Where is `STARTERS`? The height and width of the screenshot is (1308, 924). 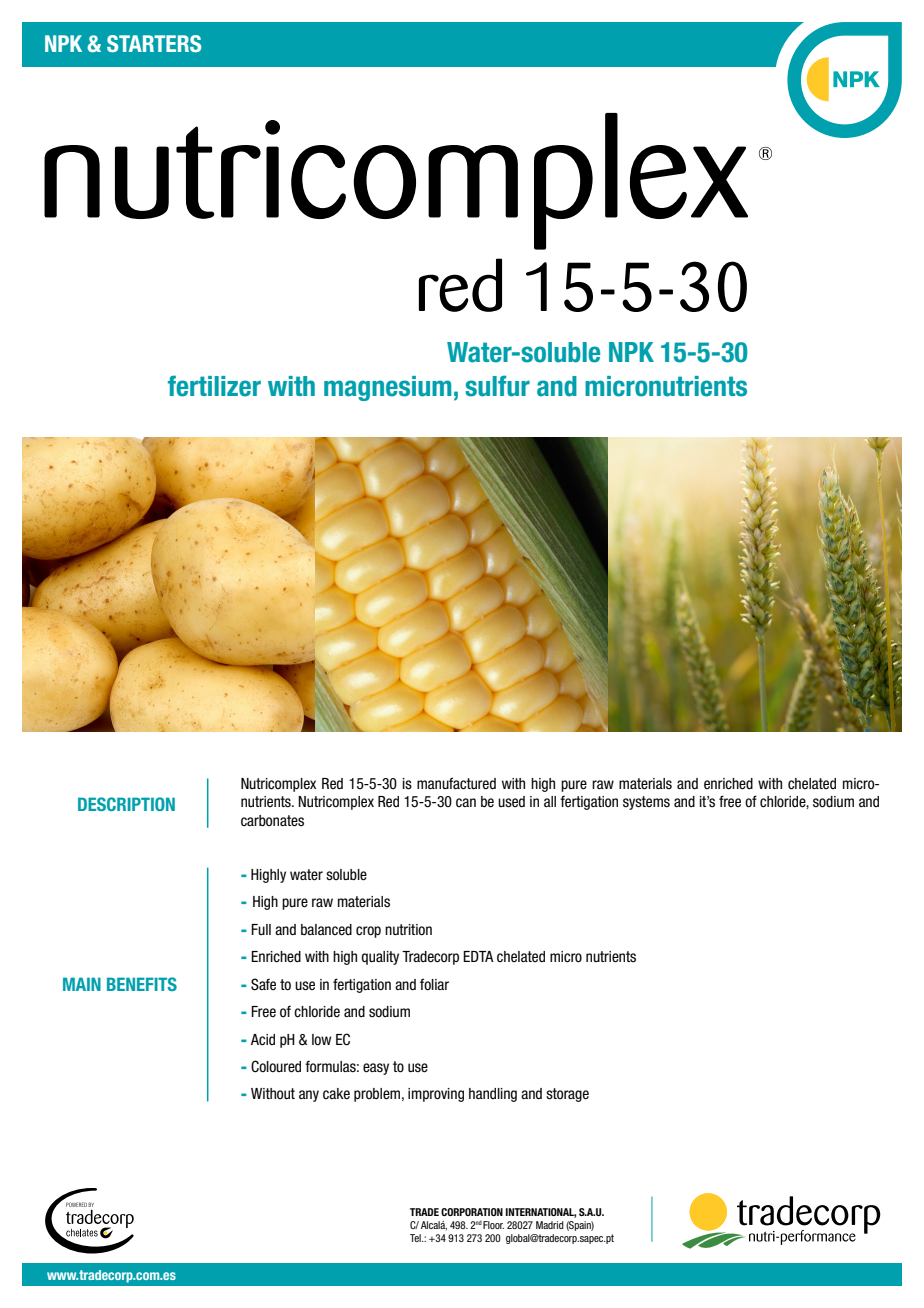 STARTERS is located at coordinates (154, 44).
